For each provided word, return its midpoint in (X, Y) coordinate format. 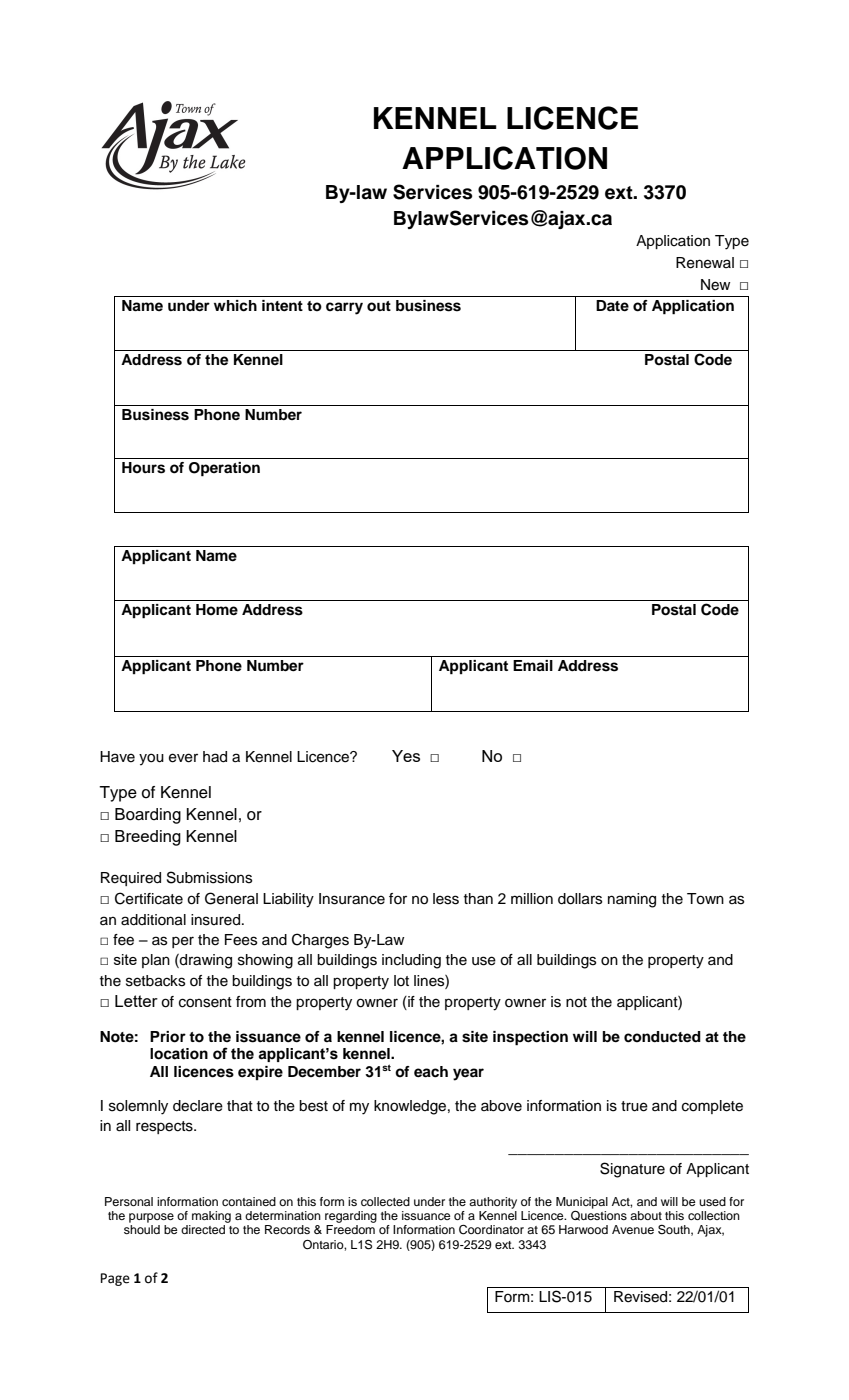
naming (632, 900)
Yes (406, 756)
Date (612, 306)
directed (203, 1229)
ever (183, 758)
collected (385, 1201)
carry (344, 308)
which (235, 306)
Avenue (633, 1229)
